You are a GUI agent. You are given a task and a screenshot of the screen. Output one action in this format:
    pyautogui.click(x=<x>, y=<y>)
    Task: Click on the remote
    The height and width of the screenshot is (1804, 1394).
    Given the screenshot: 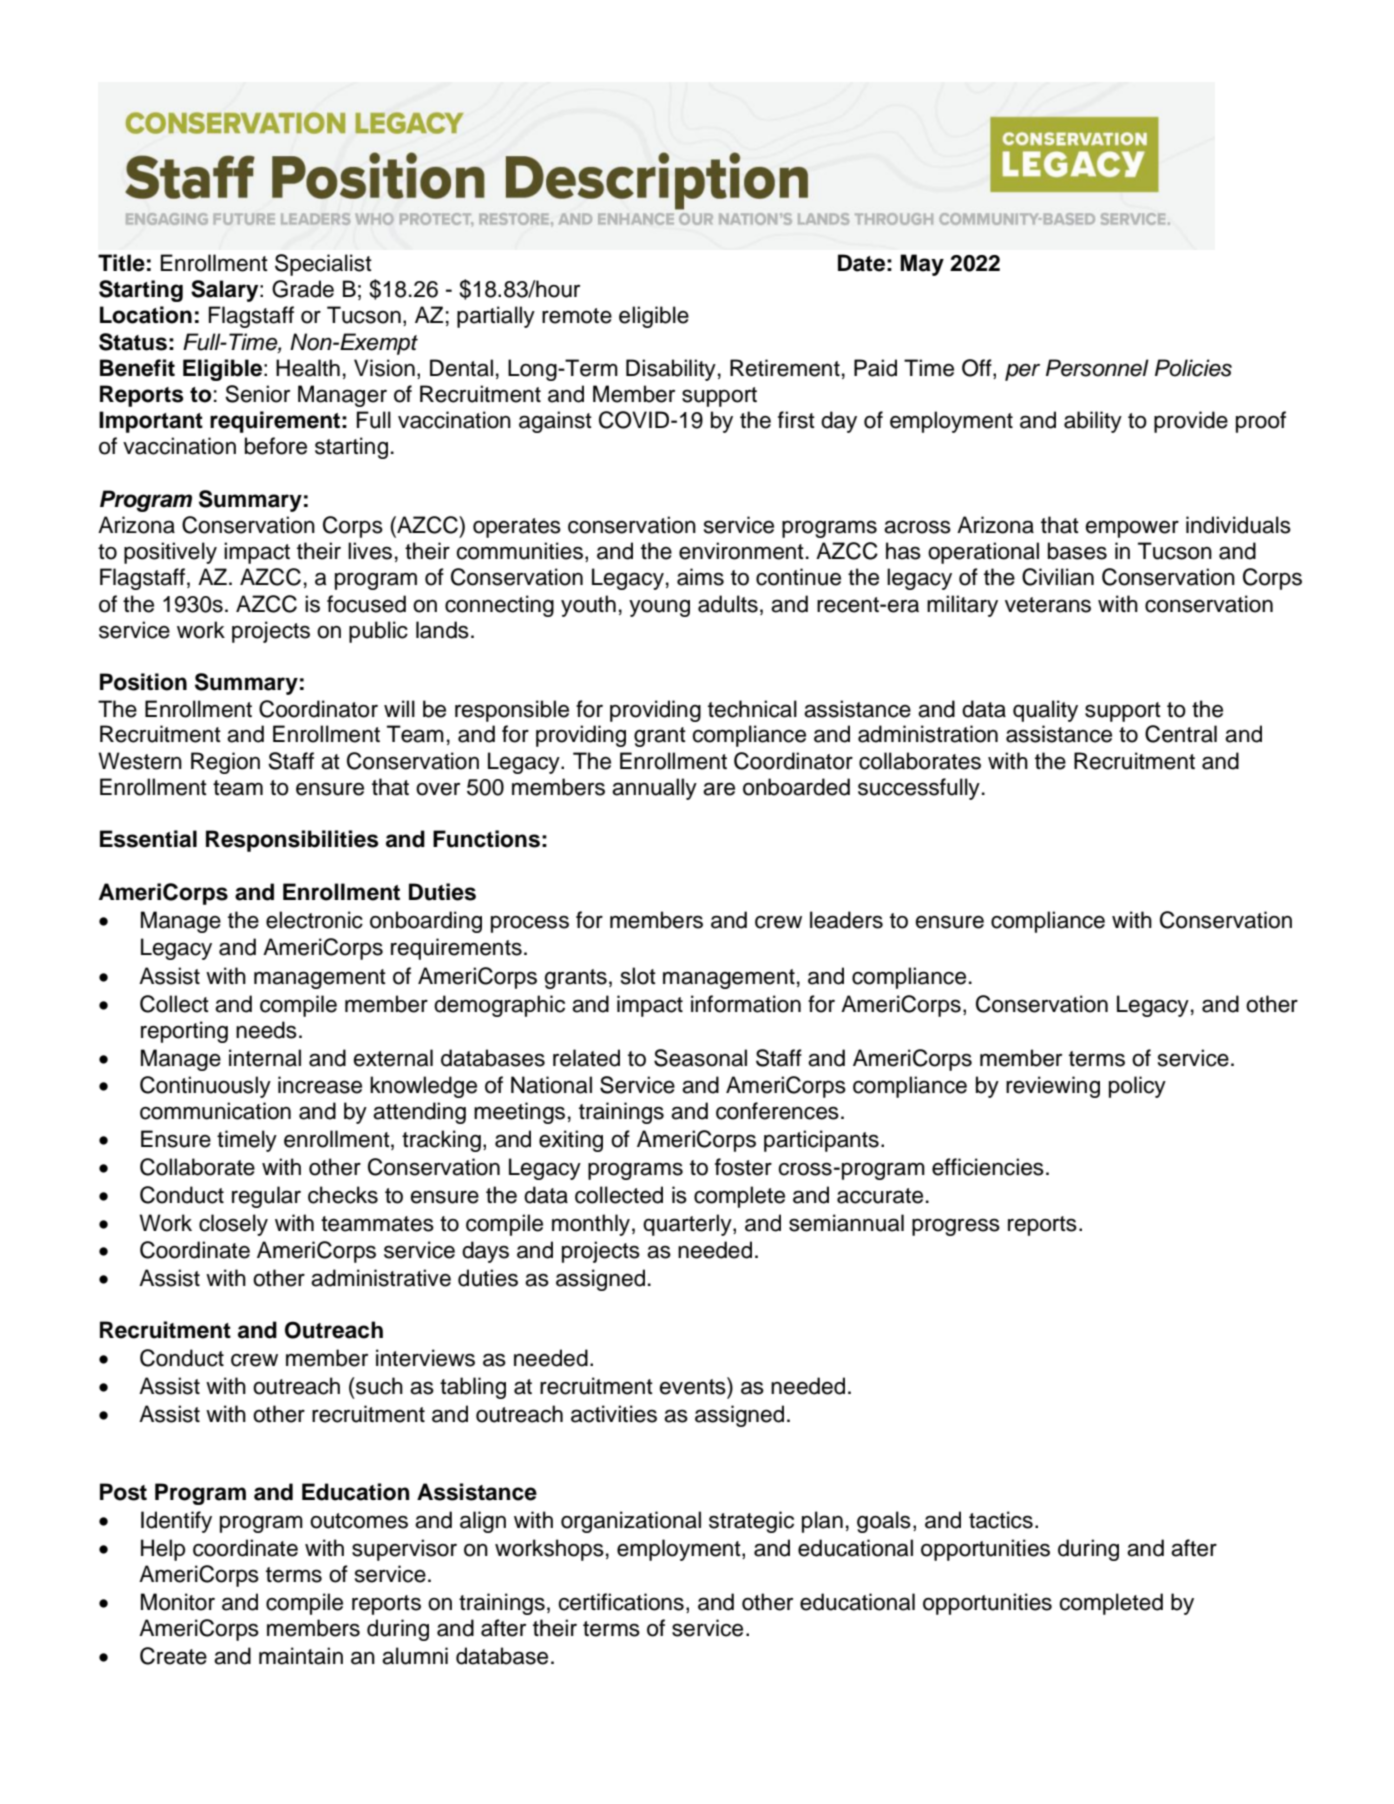 What is the action you would take?
    pyautogui.click(x=577, y=316)
